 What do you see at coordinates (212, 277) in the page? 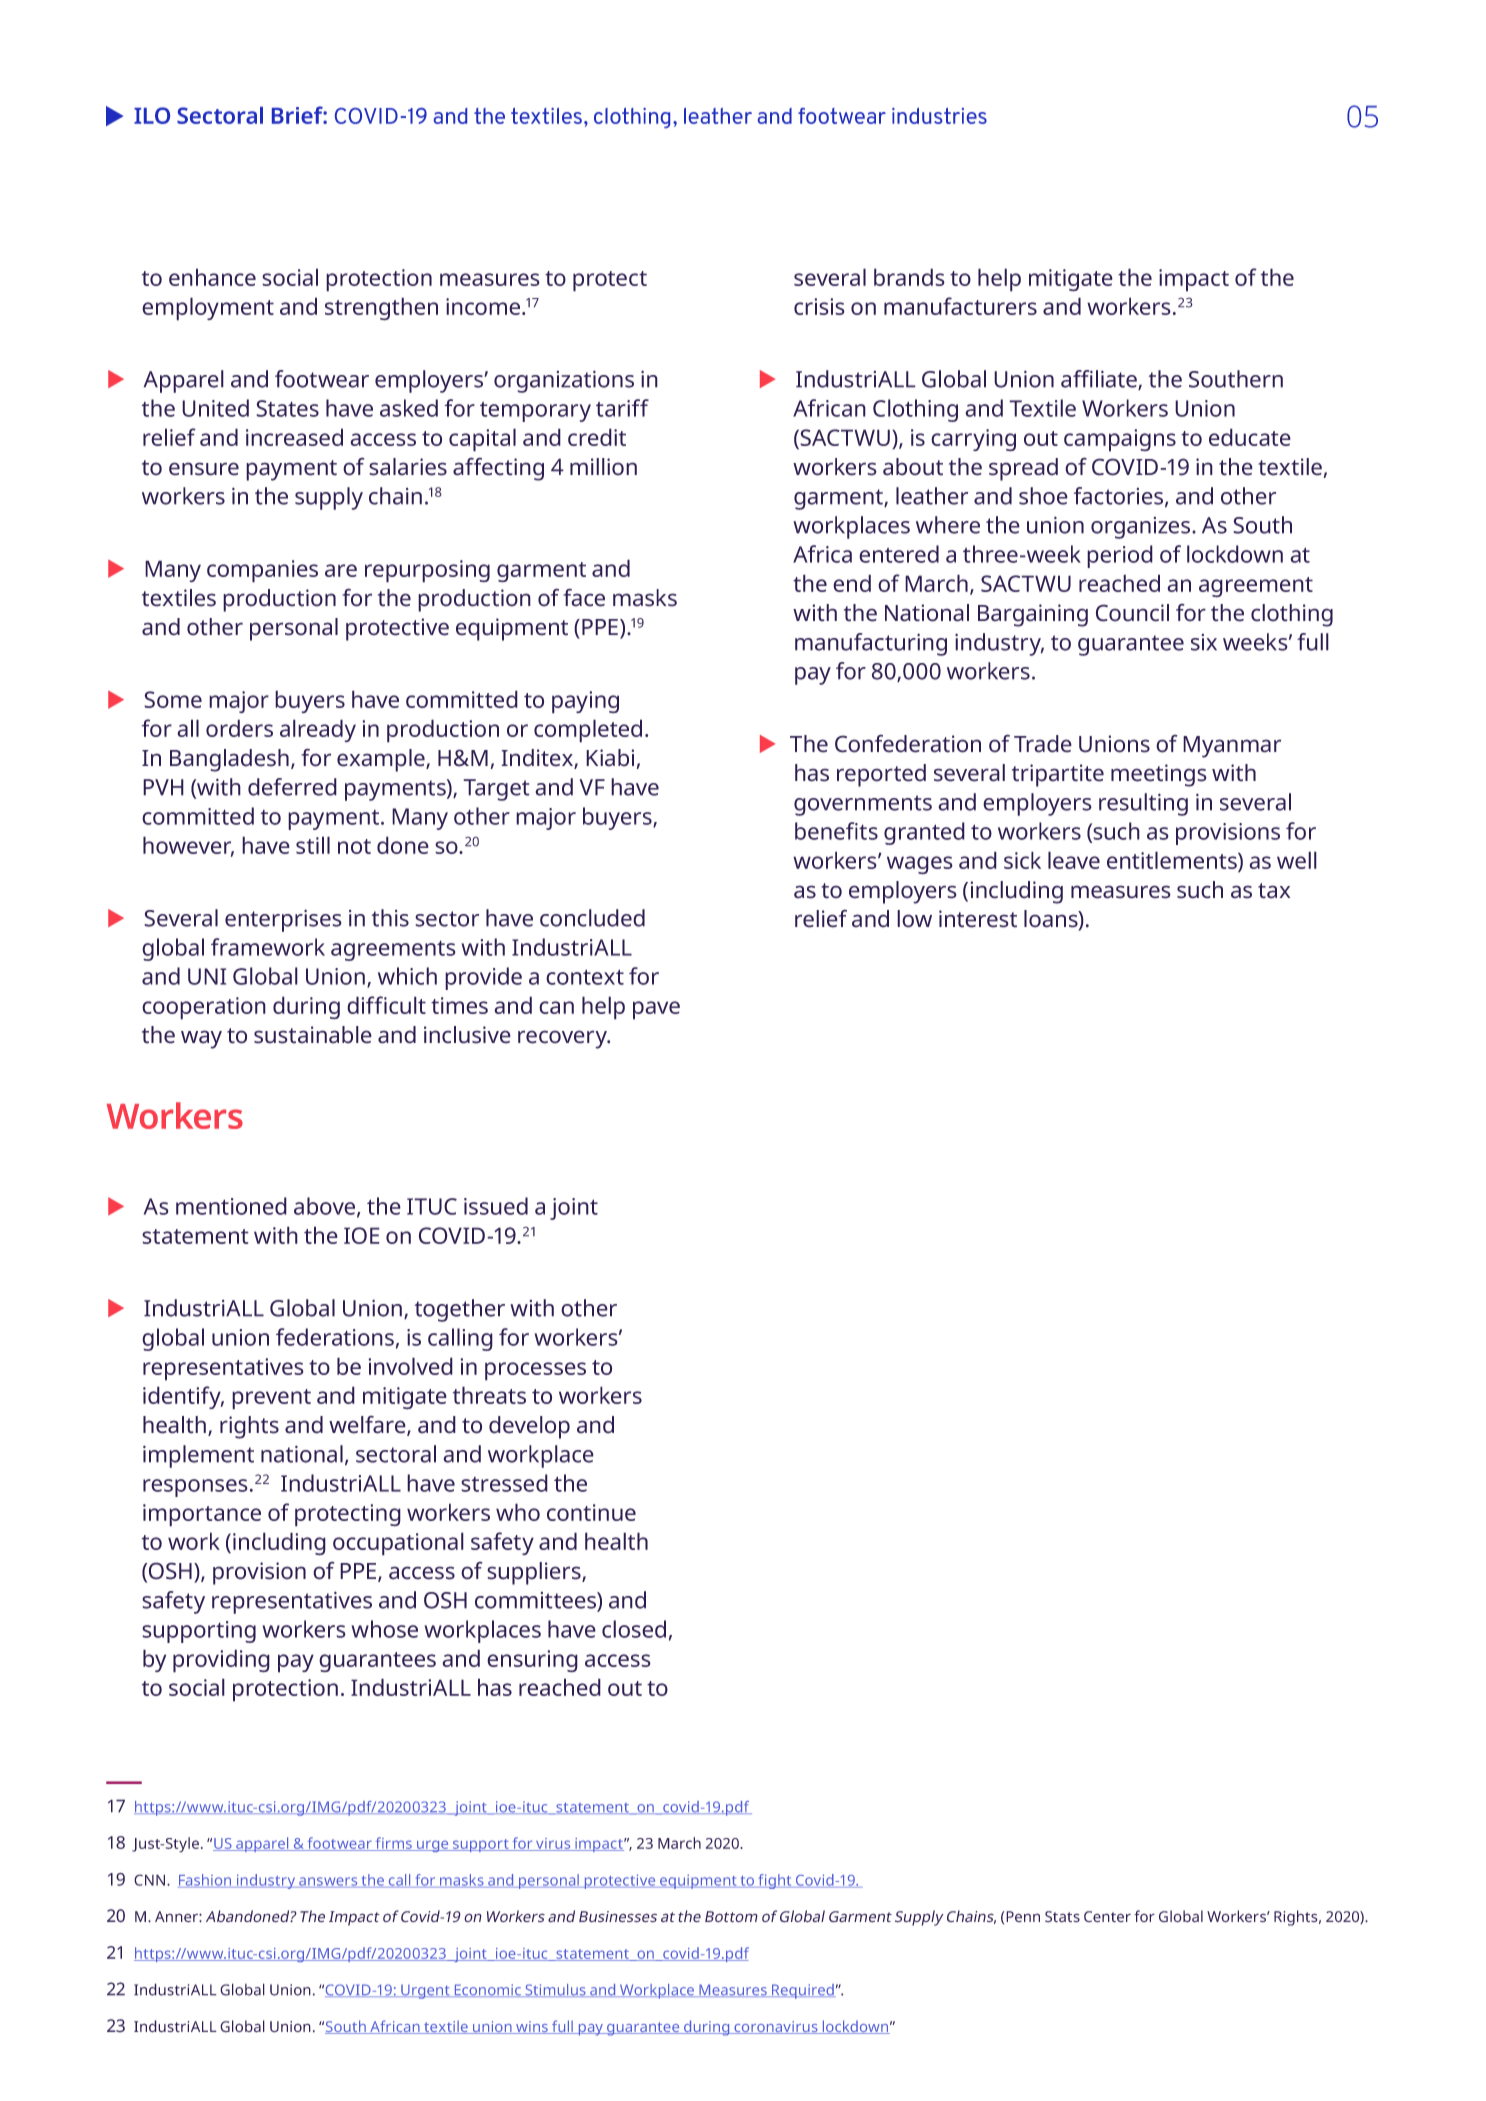
I see `enhance` at bounding box center [212, 277].
